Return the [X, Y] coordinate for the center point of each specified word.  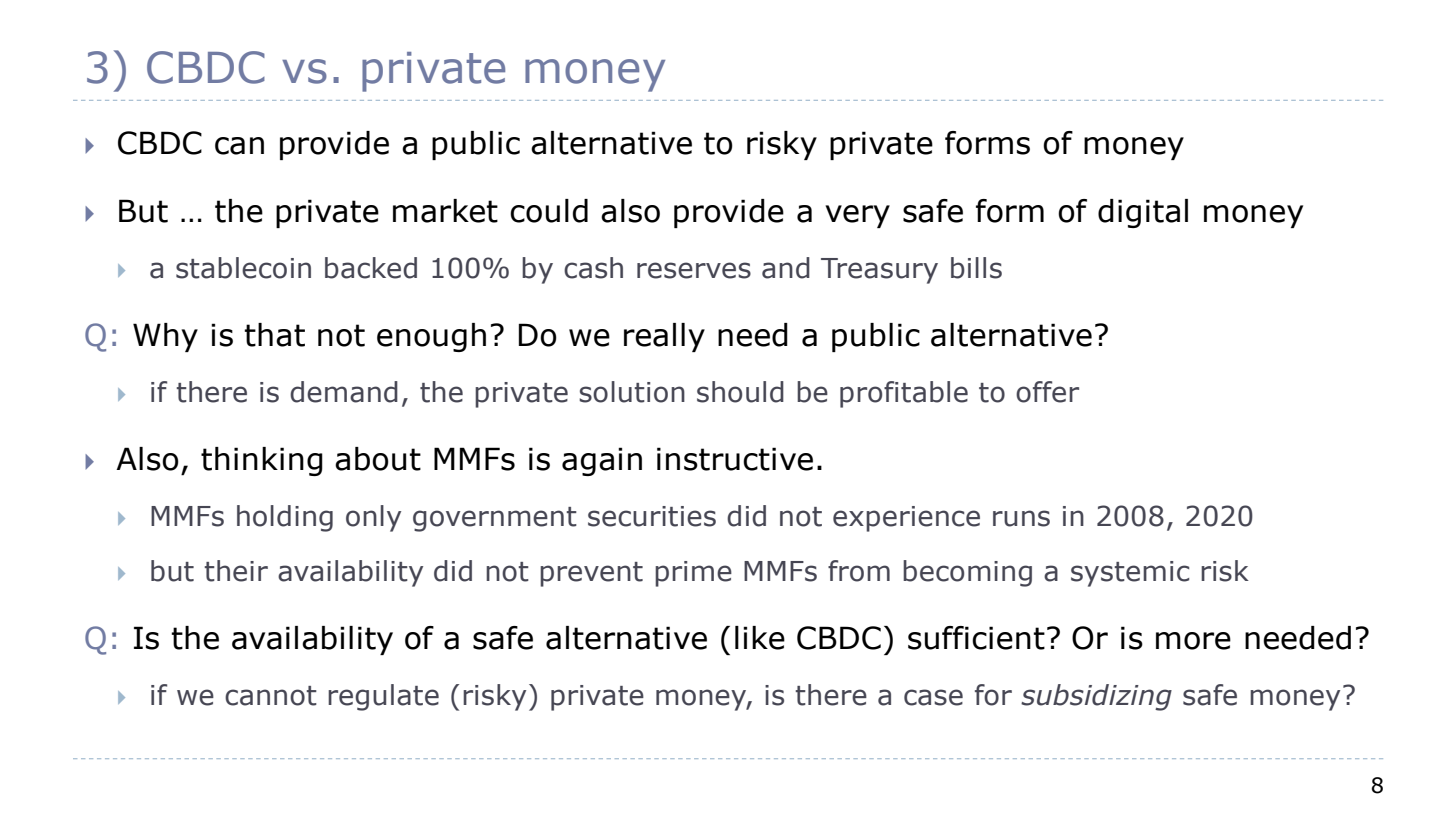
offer [1047, 392]
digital [1143, 213]
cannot [271, 696]
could [549, 211]
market [445, 211]
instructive [735, 459]
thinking [262, 461]
